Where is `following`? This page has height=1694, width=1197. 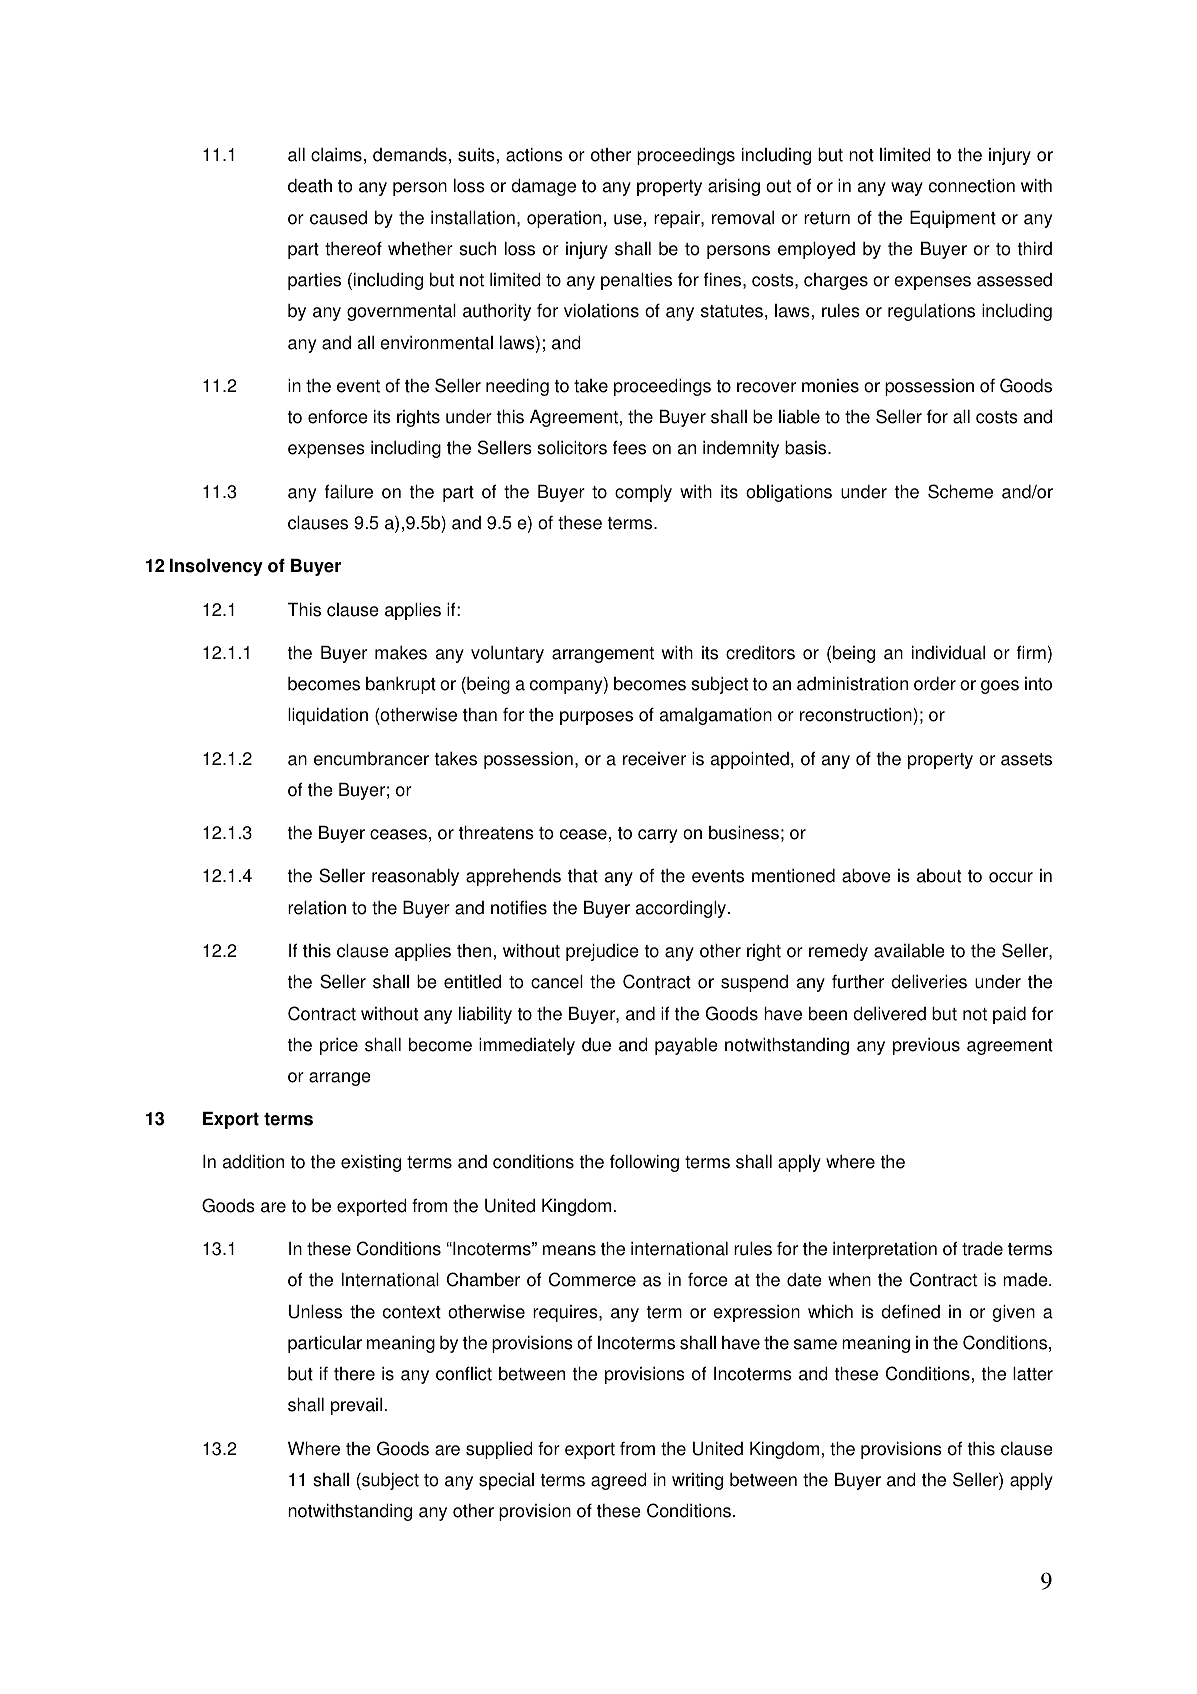
following is located at coordinates (644, 1163).
